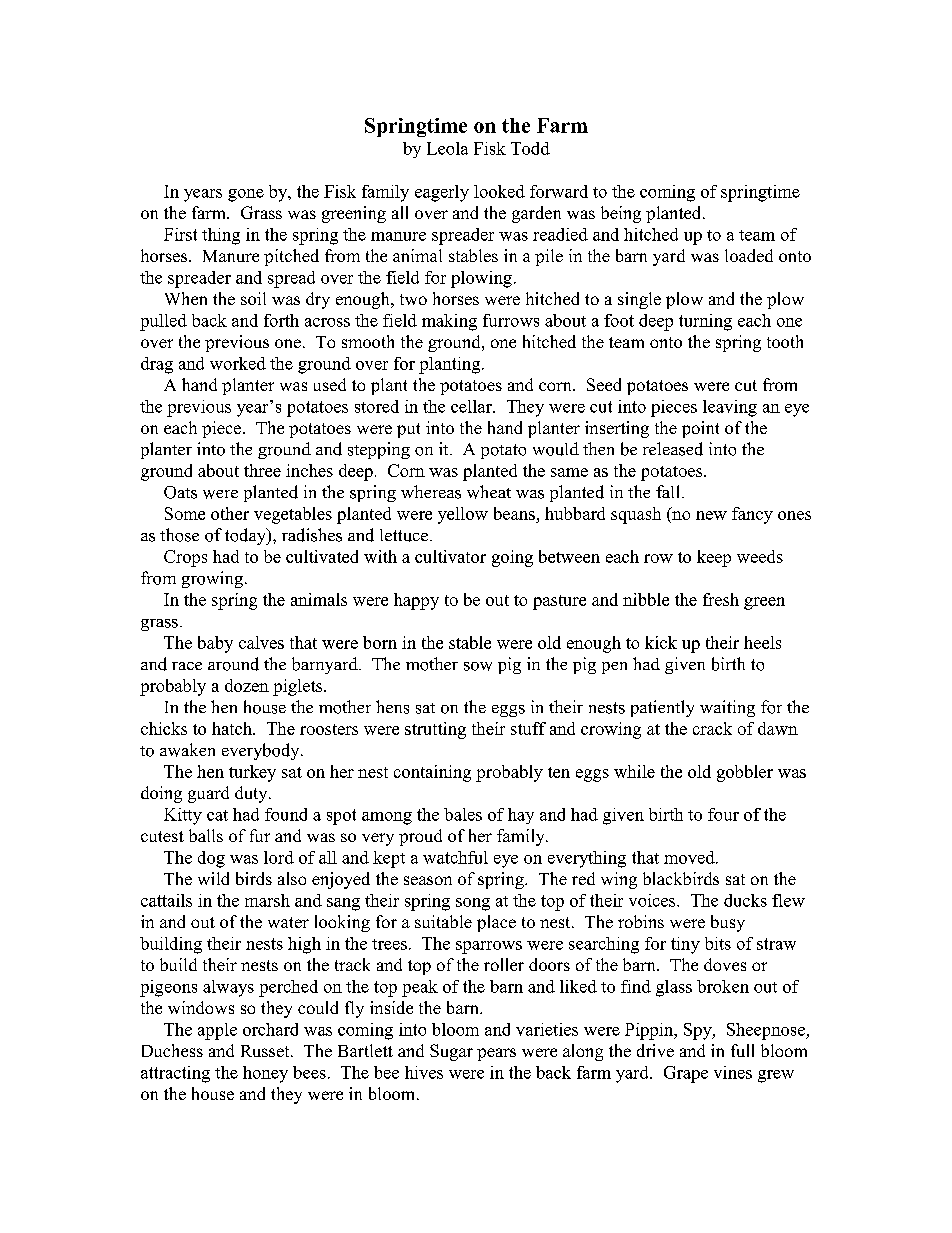  Describe the element at coordinates (496, 1054) in the image. I see `pears` at that location.
